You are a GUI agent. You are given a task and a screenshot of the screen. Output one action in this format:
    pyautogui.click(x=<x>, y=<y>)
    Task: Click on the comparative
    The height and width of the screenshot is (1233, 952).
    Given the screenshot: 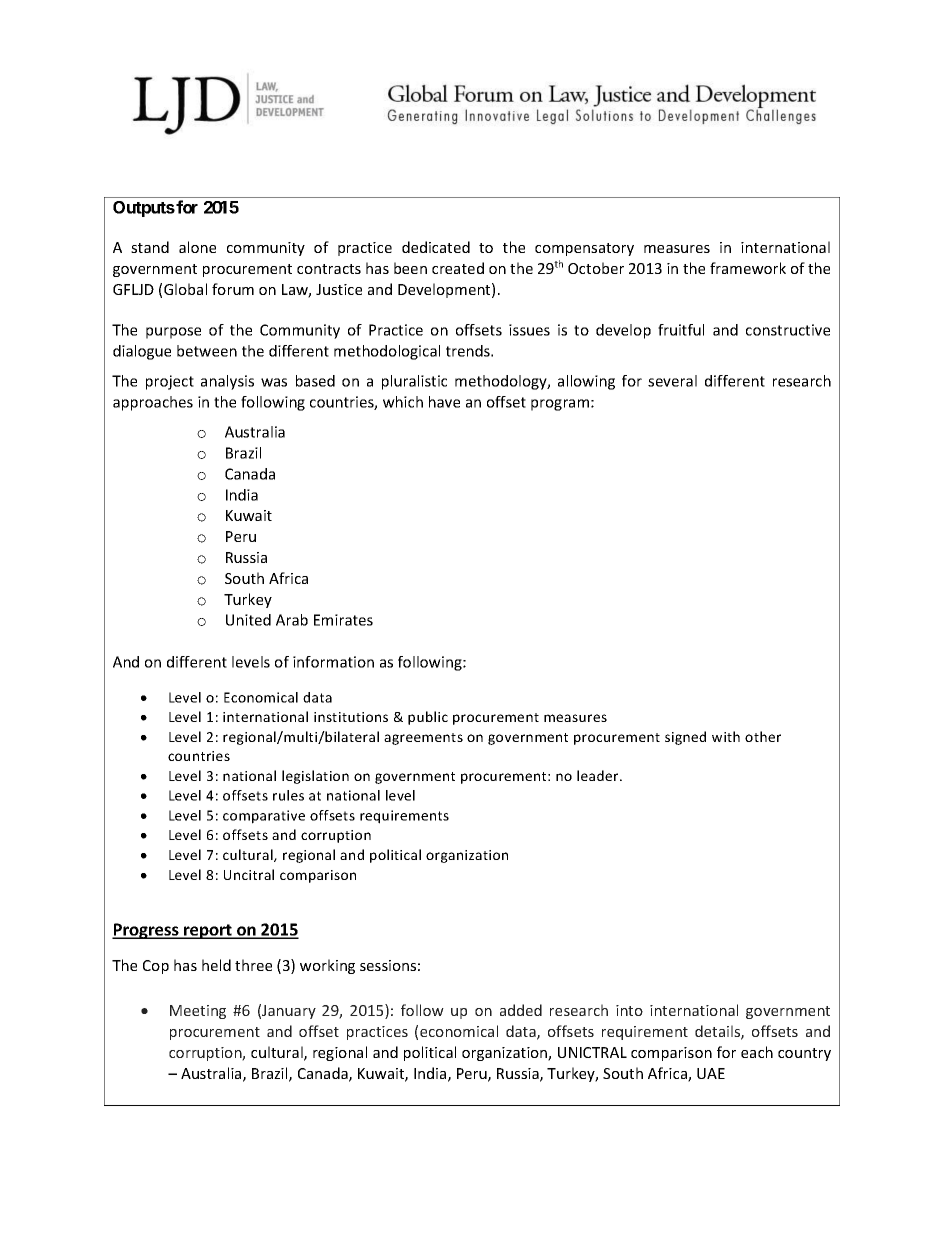 What is the action you would take?
    pyautogui.click(x=264, y=817)
